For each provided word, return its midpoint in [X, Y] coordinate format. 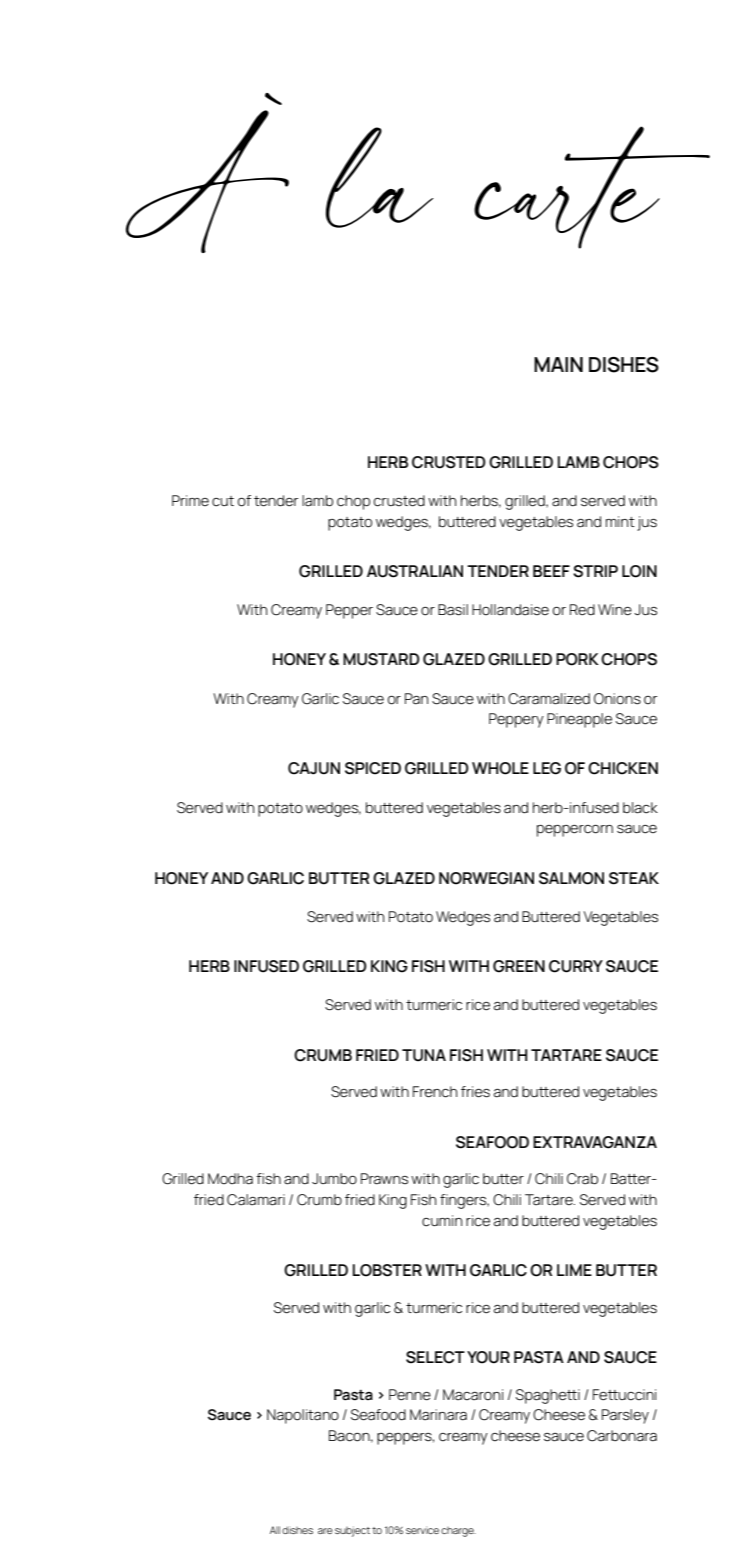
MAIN [558, 364]
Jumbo [334, 1179]
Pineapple [579, 720]
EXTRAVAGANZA [595, 1142]
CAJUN [314, 768]
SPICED [373, 768]
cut [223, 501]
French [435, 1092]
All [275, 1530]
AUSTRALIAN [415, 571]
